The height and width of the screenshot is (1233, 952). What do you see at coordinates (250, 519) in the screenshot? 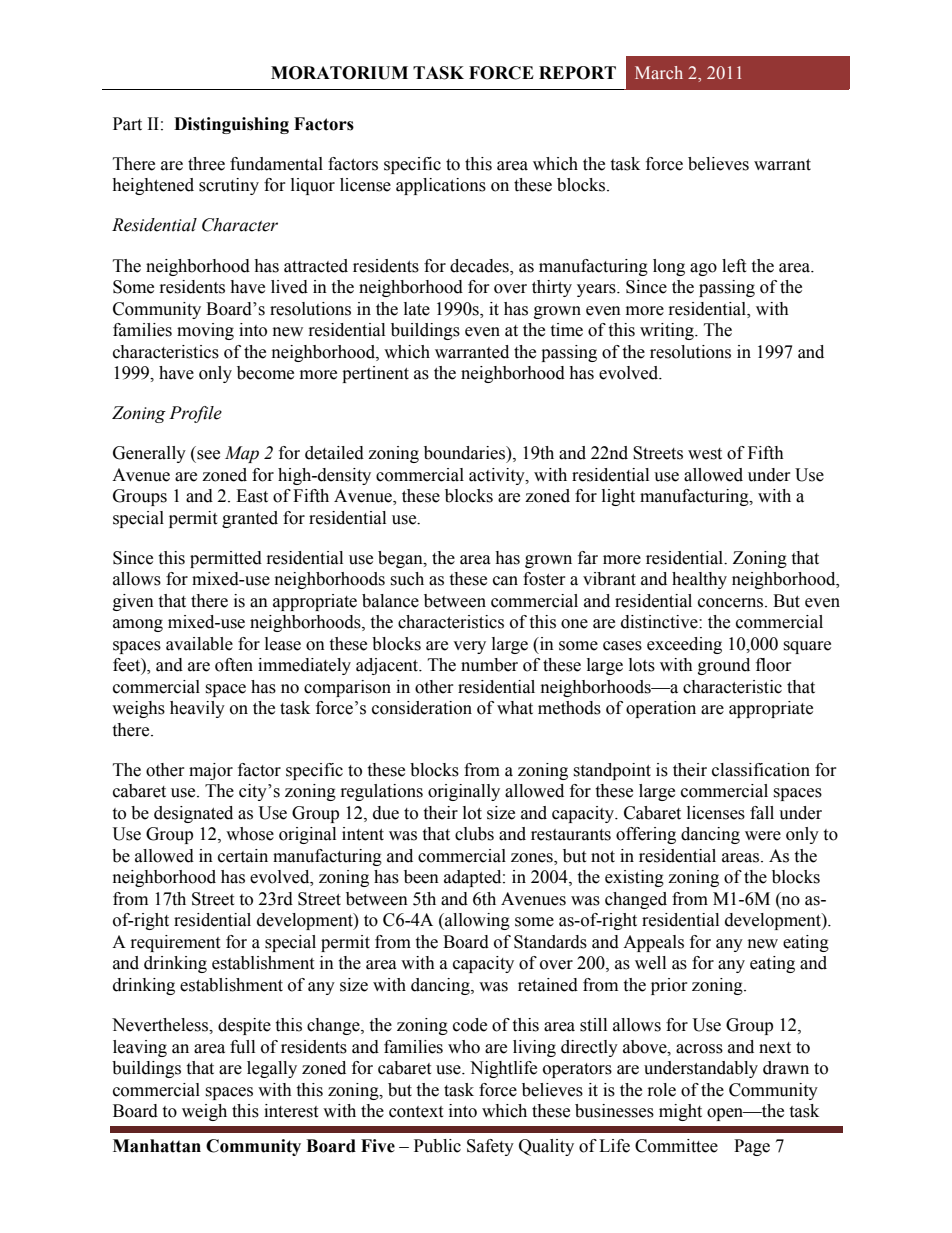
I see `granted` at bounding box center [250, 519].
